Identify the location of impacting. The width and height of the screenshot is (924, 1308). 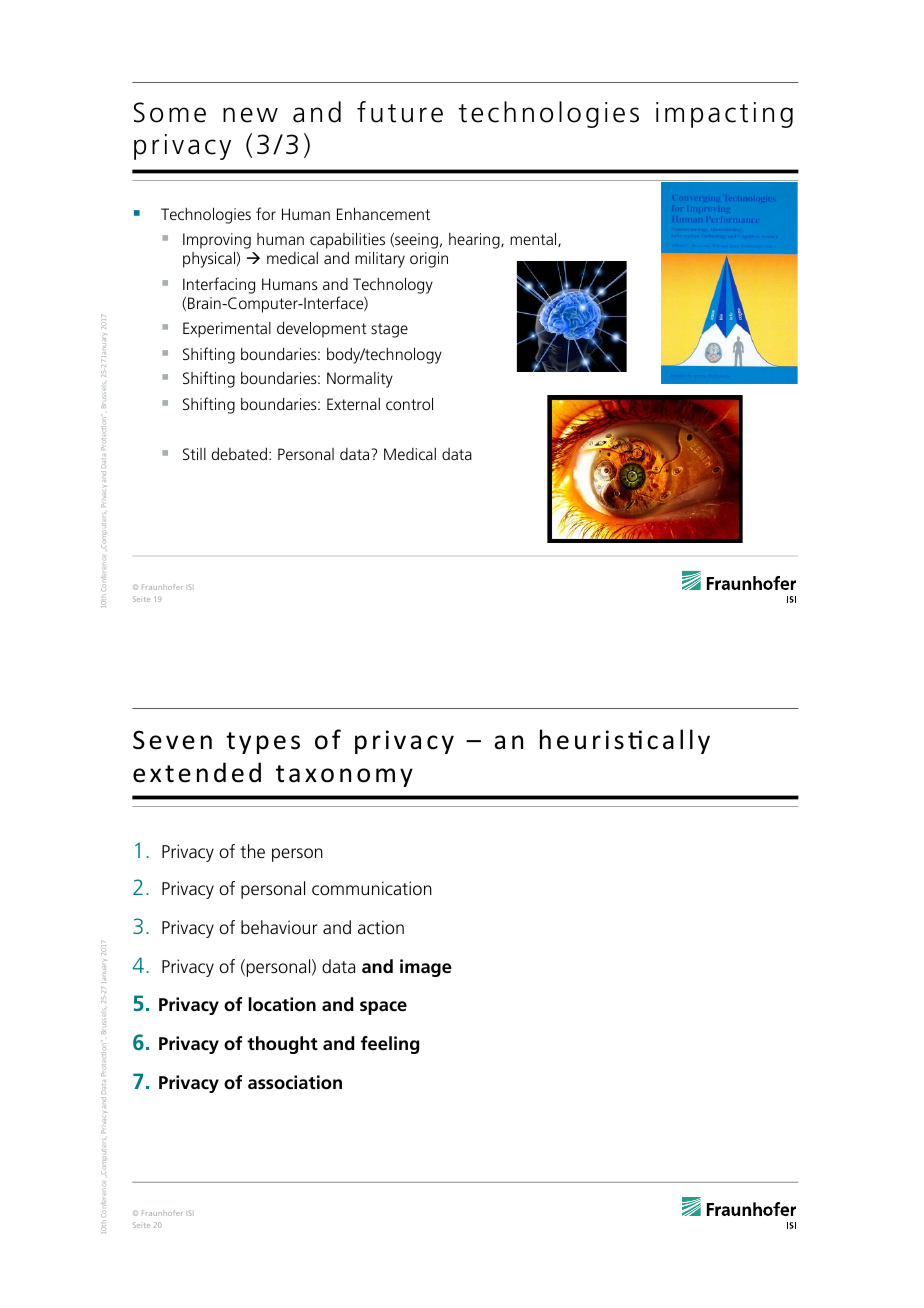
(724, 115).
